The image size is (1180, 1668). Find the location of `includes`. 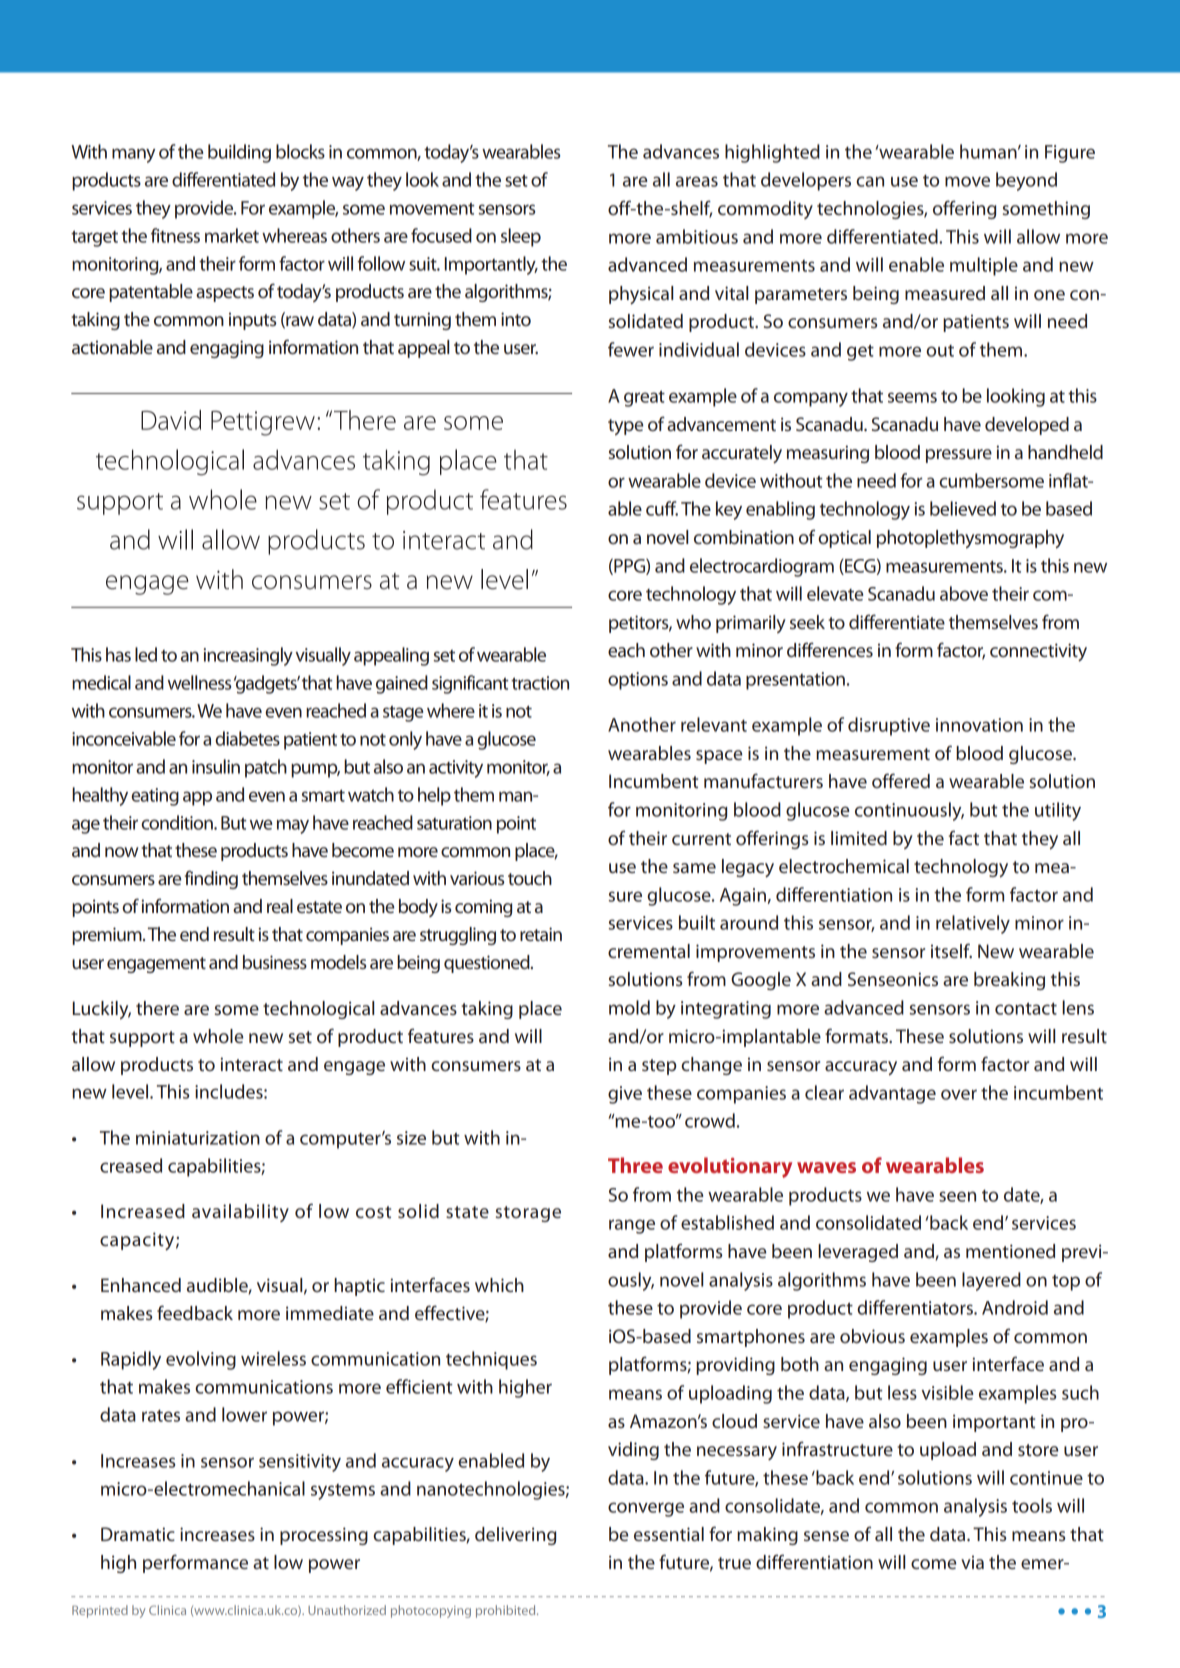

includes is located at coordinates (230, 1091).
